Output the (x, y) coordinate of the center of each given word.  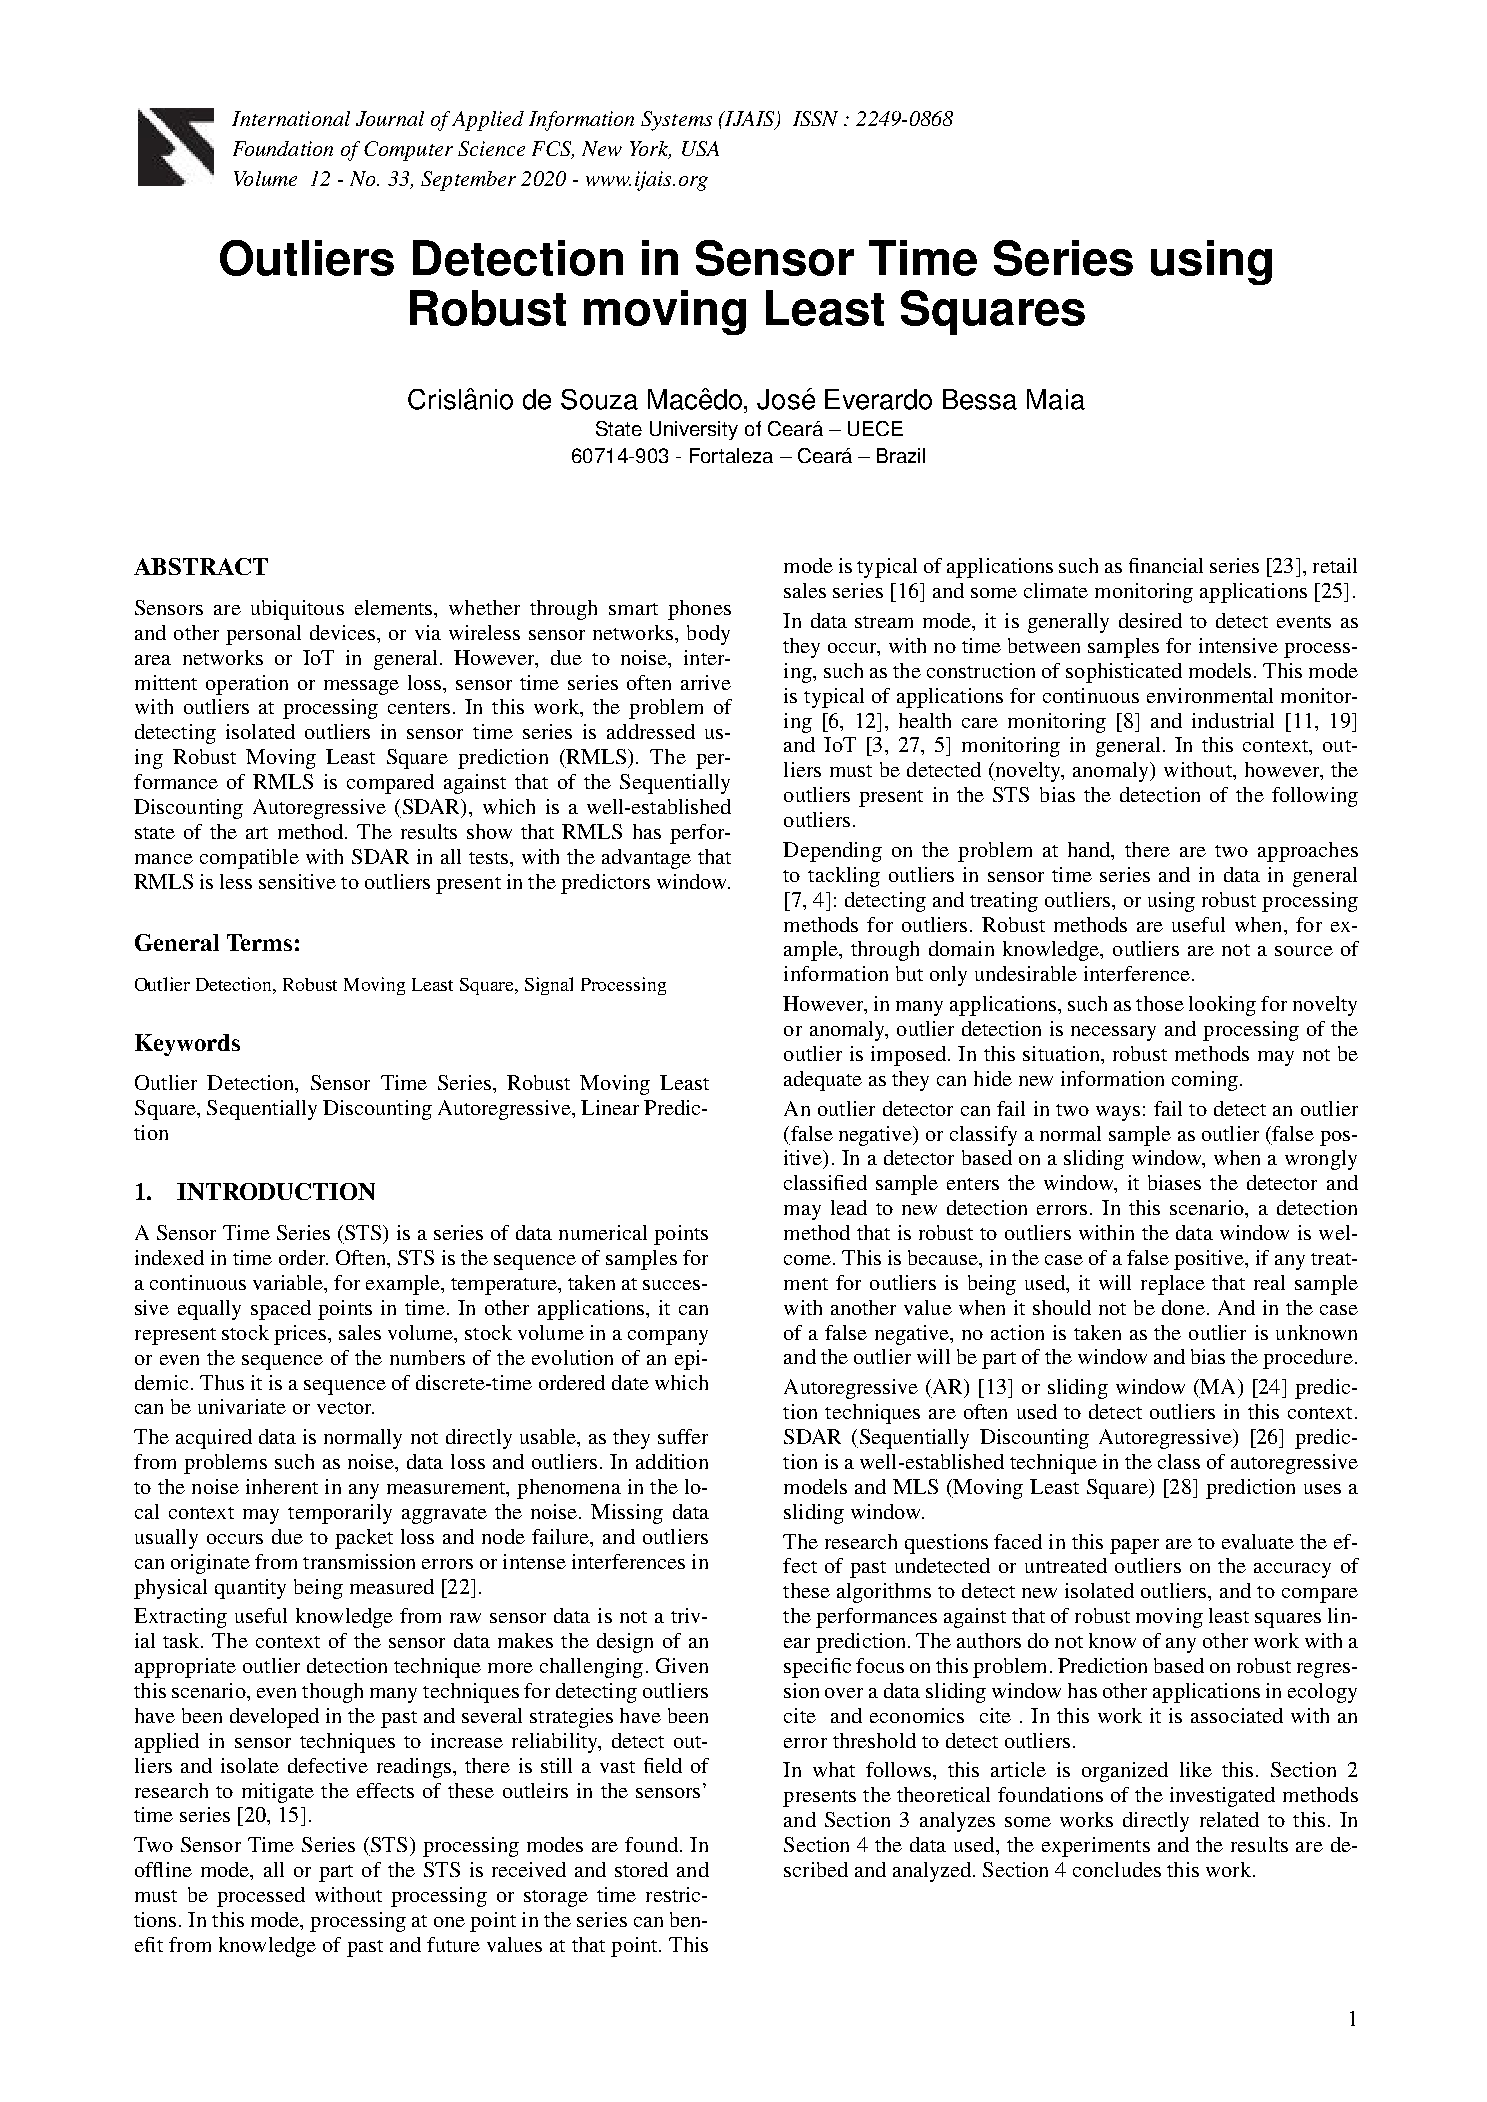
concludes (1117, 1869)
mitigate (278, 1793)
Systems (676, 121)
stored (641, 1869)
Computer (408, 151)
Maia (1056, 399)
